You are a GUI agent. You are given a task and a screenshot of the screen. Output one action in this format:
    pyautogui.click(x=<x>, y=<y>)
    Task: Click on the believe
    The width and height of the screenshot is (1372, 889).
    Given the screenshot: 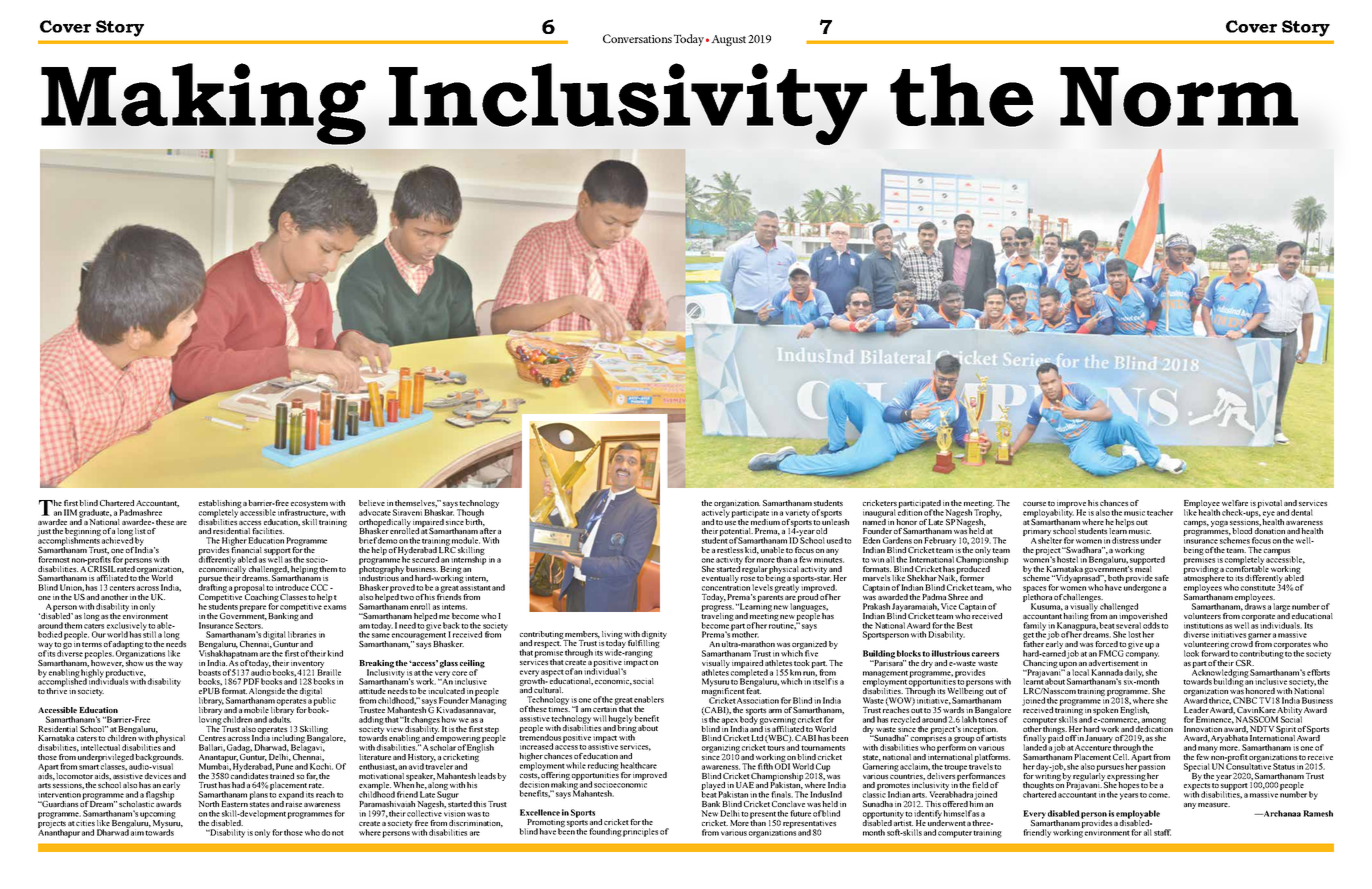 What is the action you would take?
    pyautogui.click(x=372, y=503)
